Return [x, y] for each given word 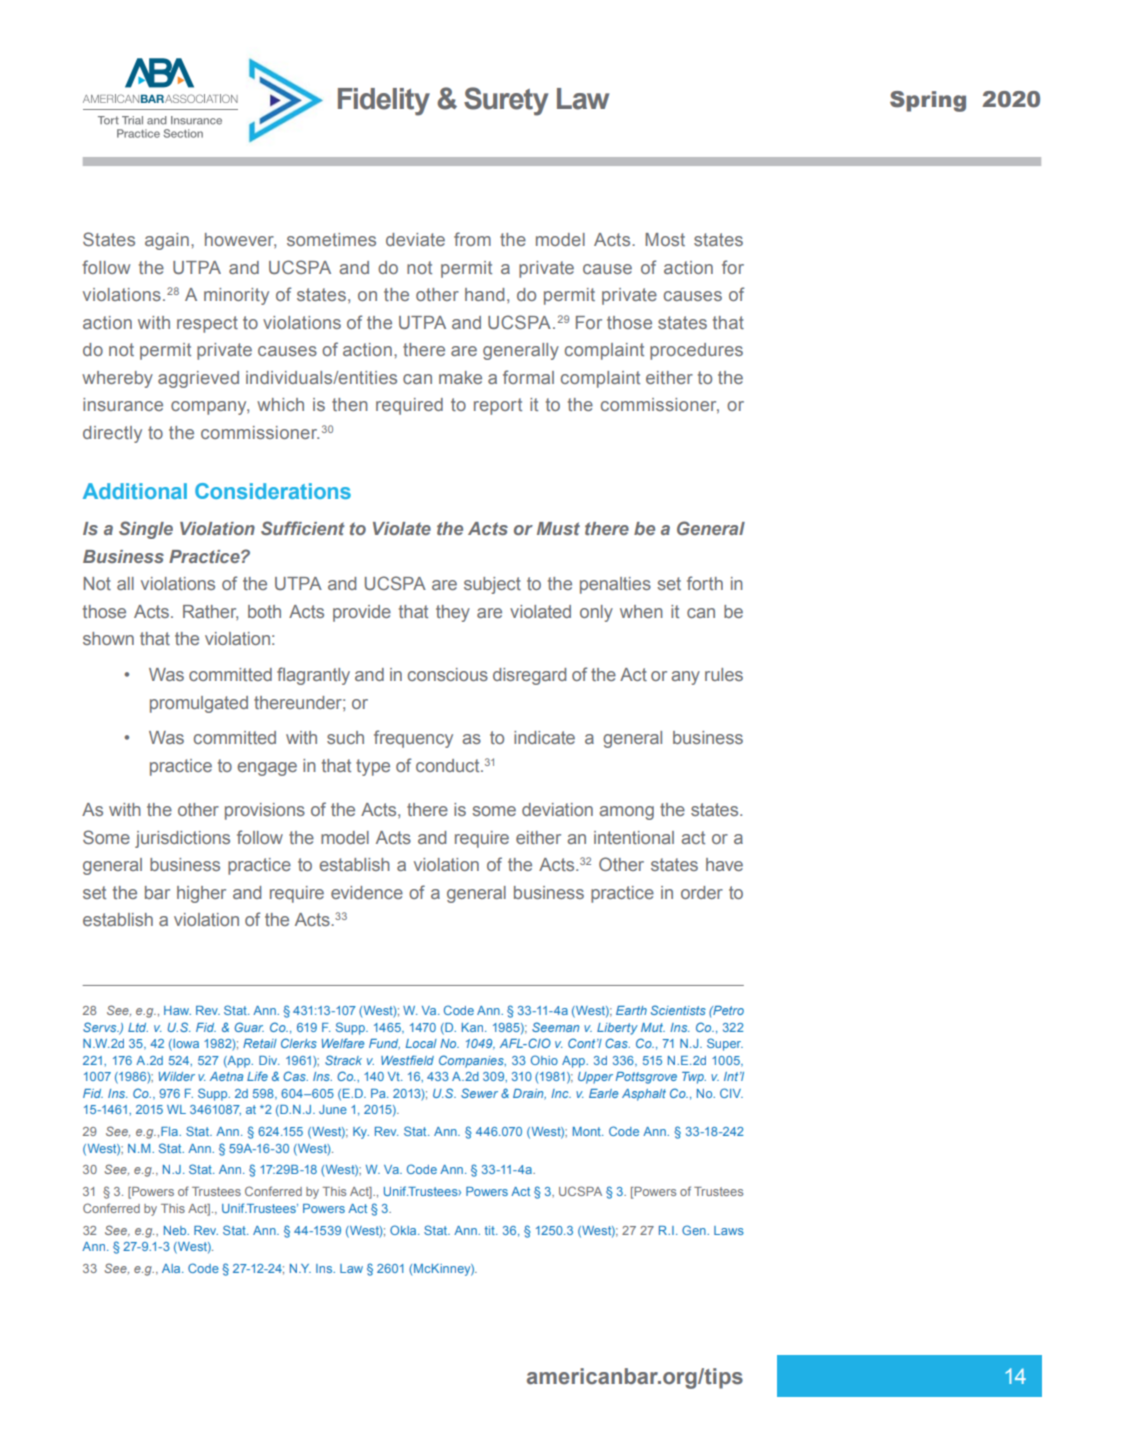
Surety [506, 101]
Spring [928, 101]
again [167, 241]
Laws [729, 1230]
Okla [404, 1230]
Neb [176, 1230]
